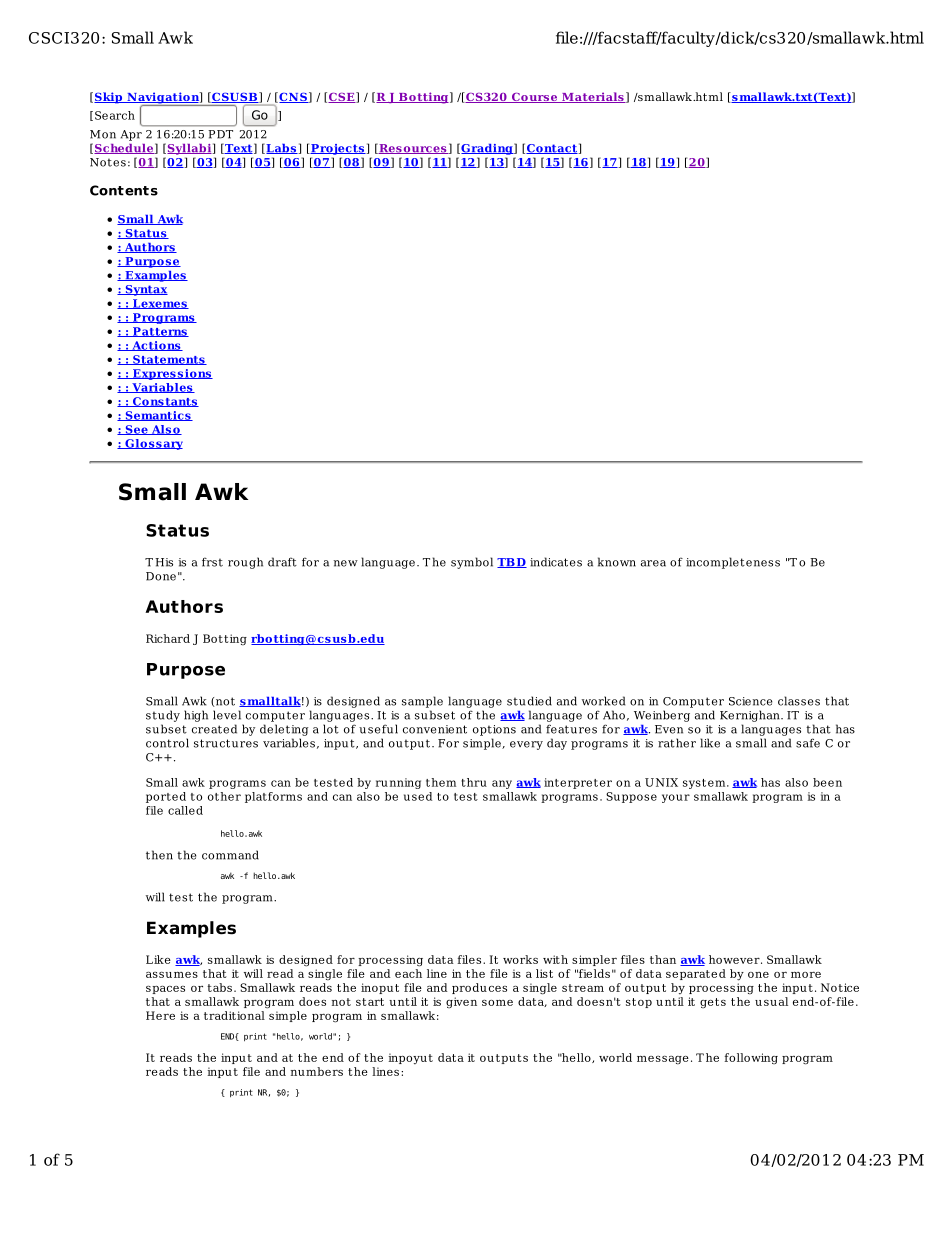 Image resolution: width=952 pixels, height=1233 pixels. Describe the element at coordinates (161, 576) in the screenshot. I see `Done` at that location.
